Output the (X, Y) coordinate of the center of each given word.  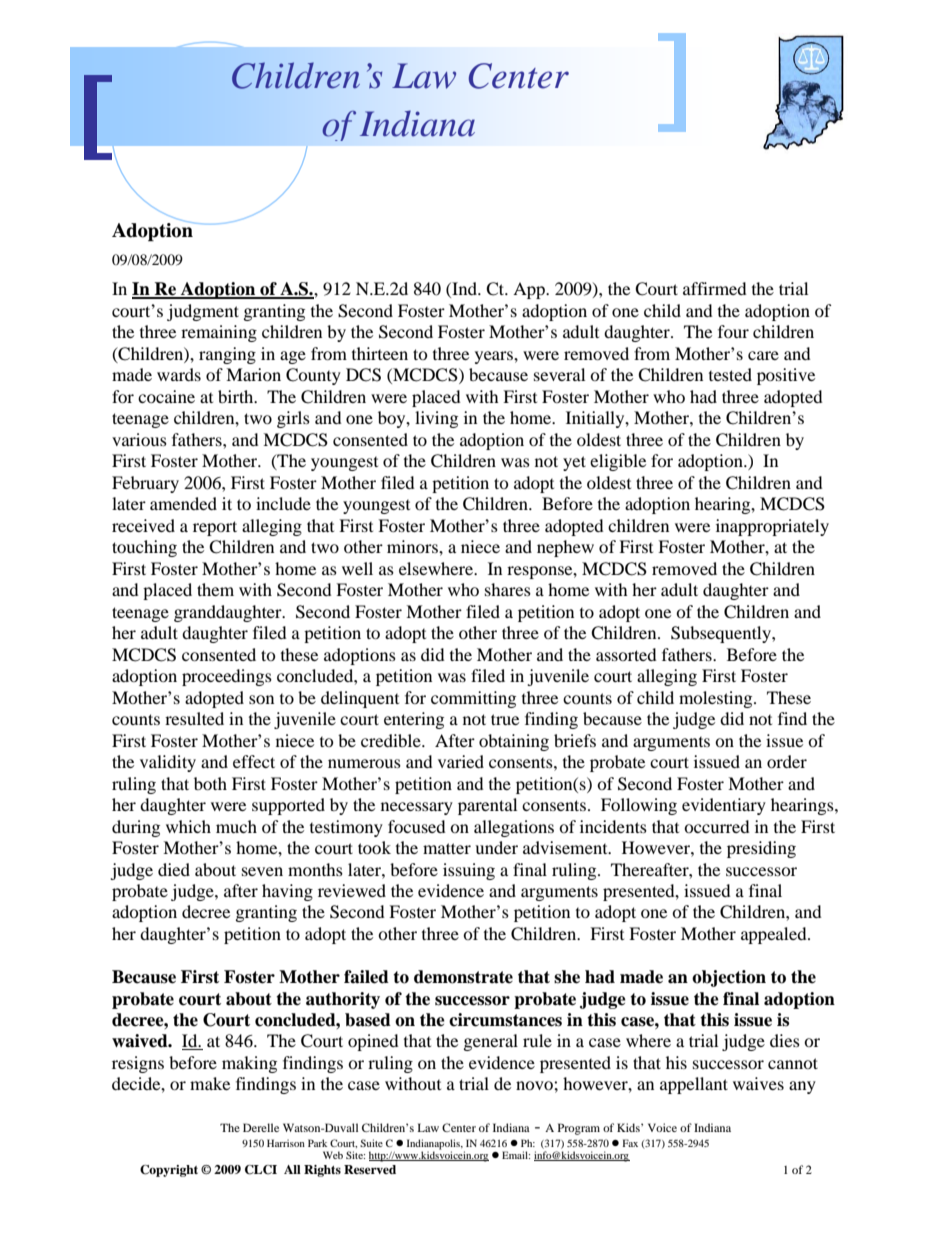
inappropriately (772, 527)
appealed (775, 935)
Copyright (169, 1171)
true (505, 719)
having (287, 892)
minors (413, 546)
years (495, 357)
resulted (194, 718)
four (733, 331)
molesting (717, 699)
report (215, 528)
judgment (203, 312)
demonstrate (463, 977)
